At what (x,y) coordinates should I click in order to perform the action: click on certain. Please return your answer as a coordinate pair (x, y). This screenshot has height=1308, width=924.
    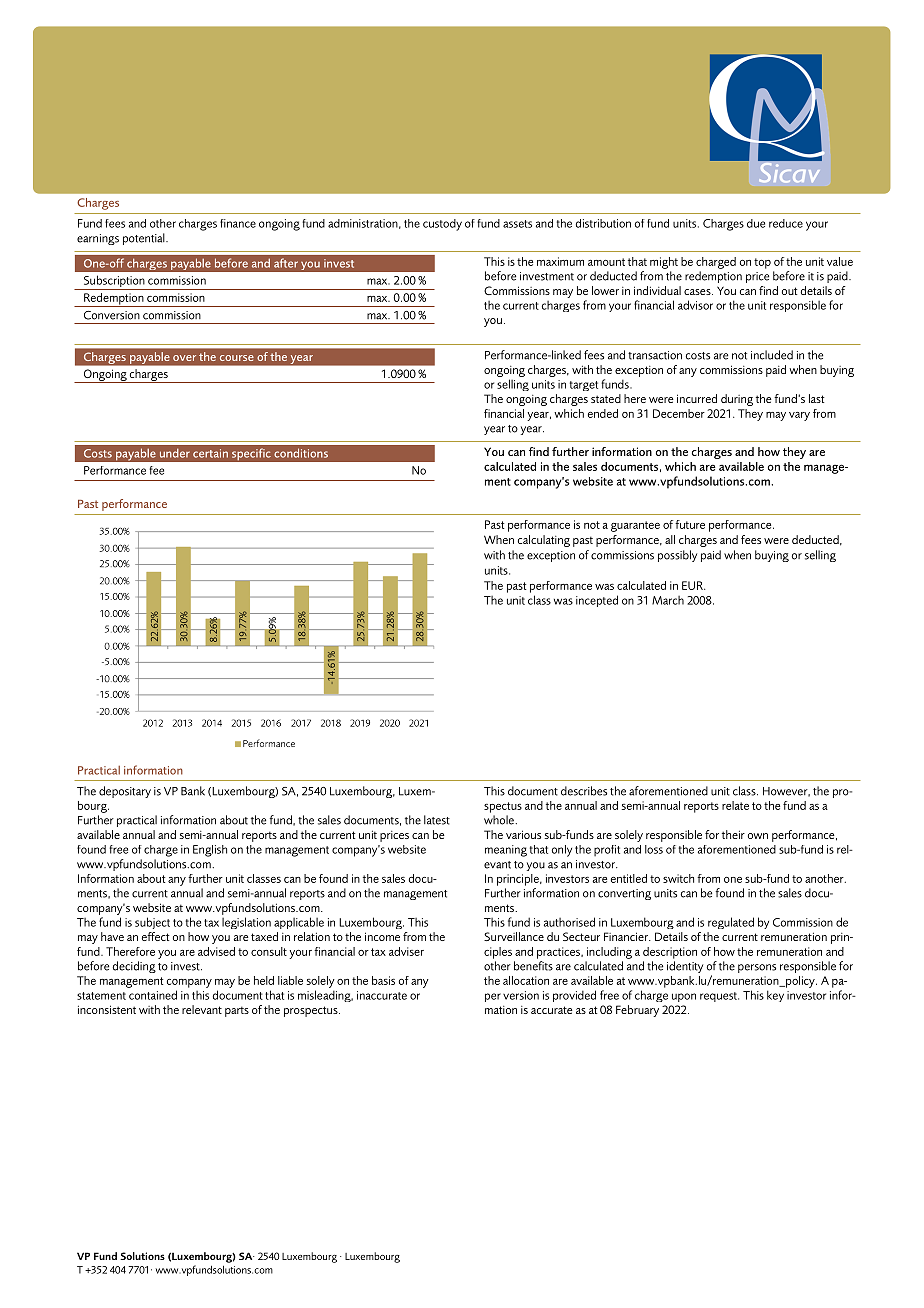
    Looking at the image, I should click on (210, 453).
